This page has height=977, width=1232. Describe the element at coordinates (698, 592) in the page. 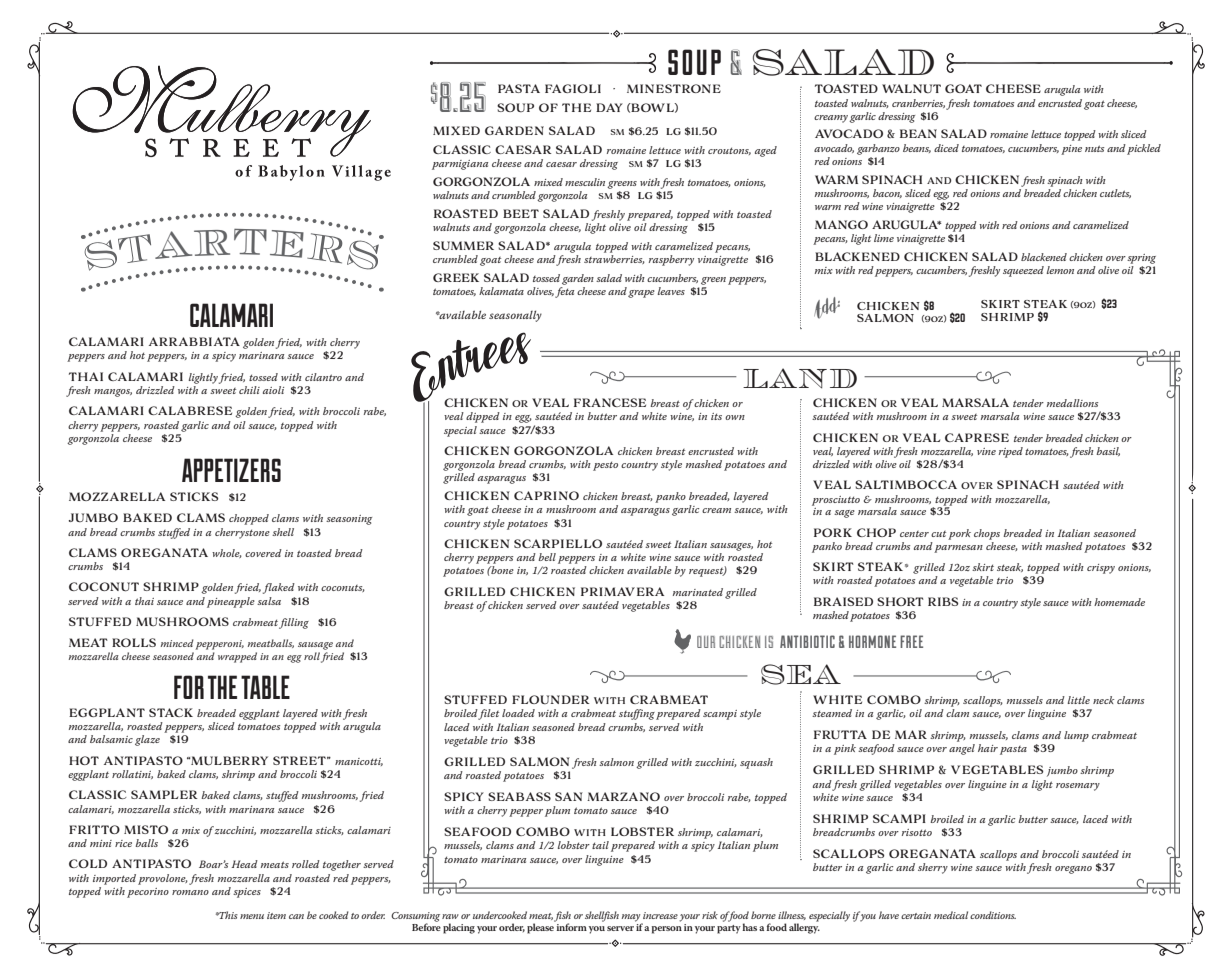

I see `marinated` at that location.
